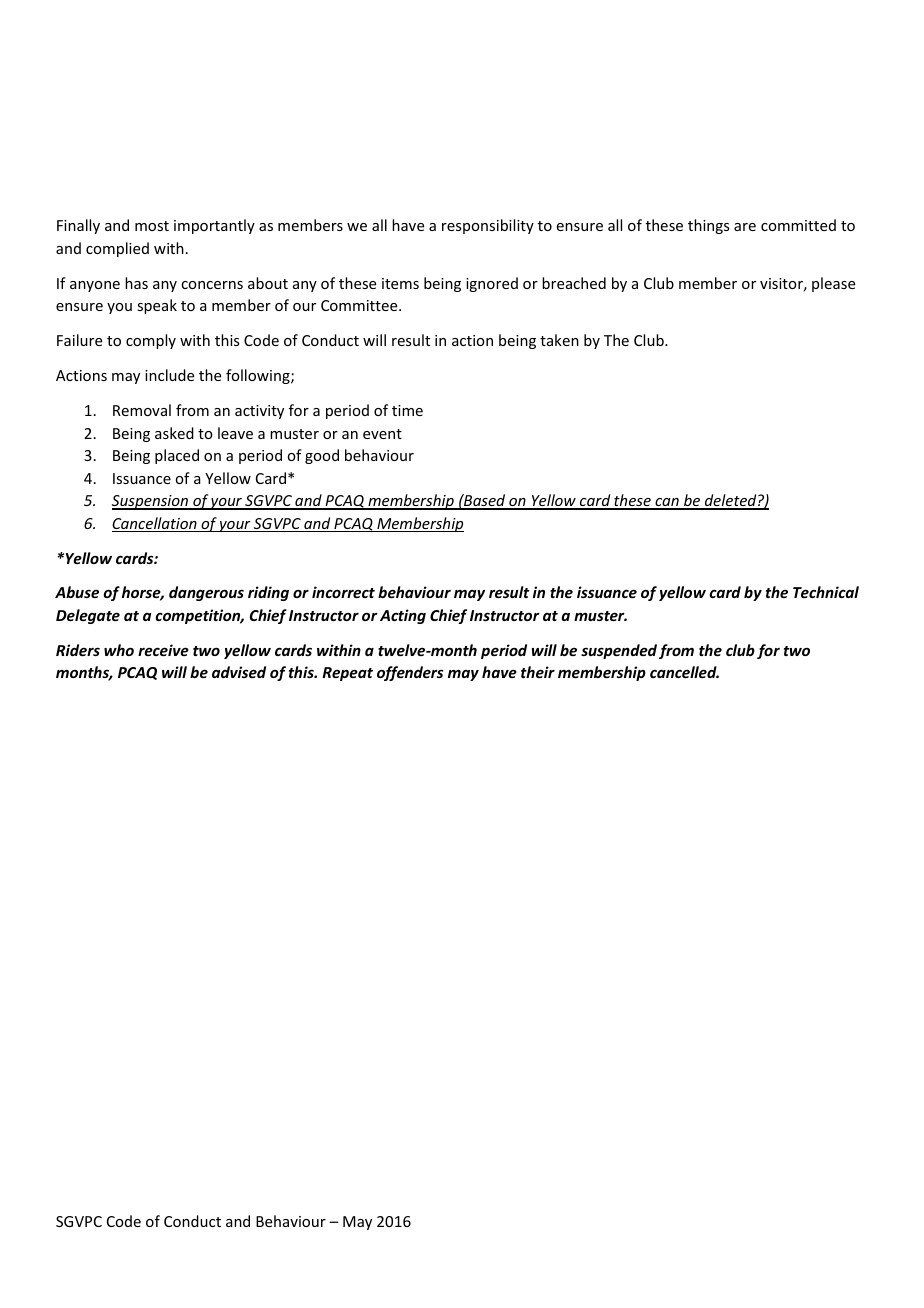  Describe the element at coordinates (322, 456) in the document. I see `good` at that location.
